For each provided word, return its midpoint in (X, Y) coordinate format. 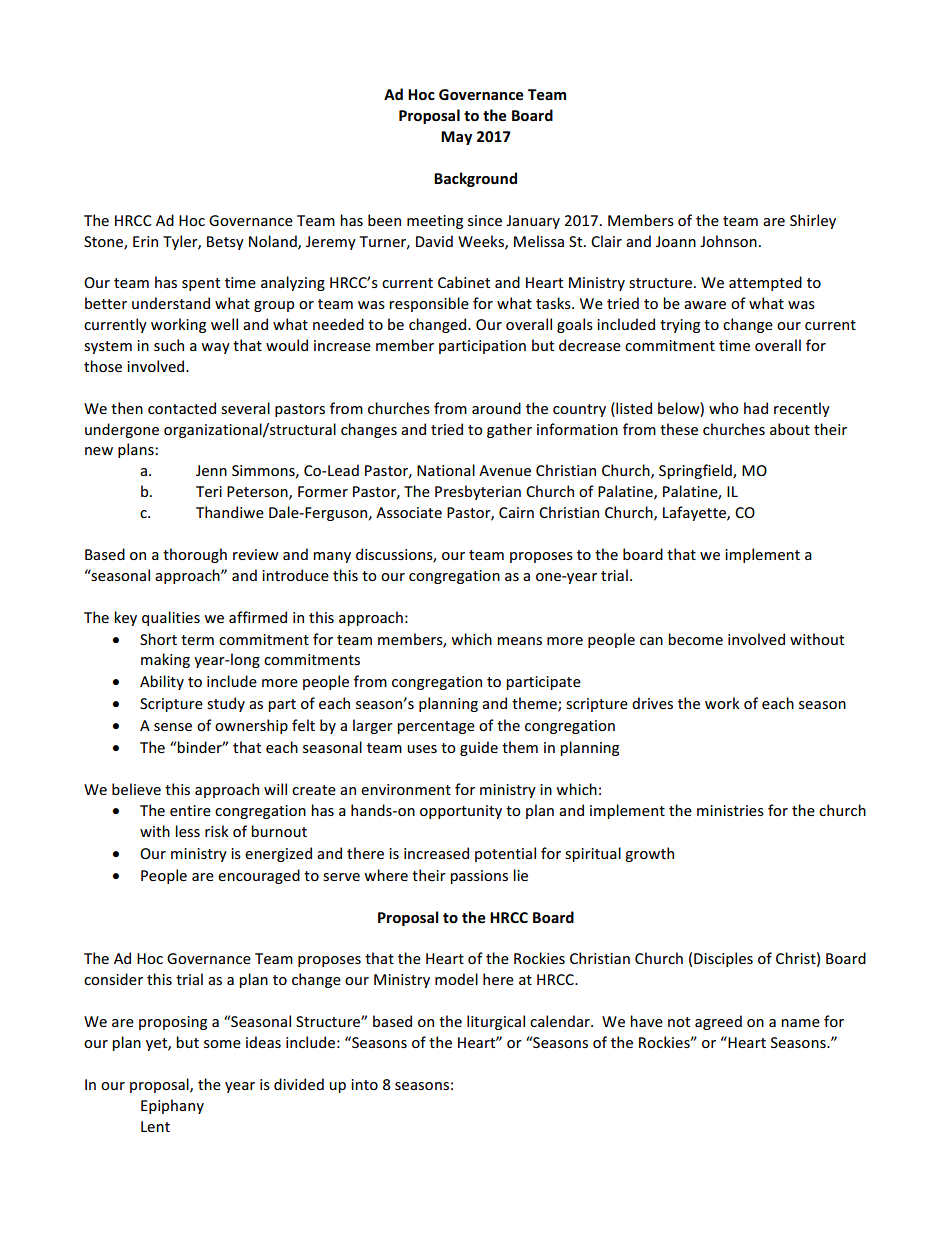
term (197, 640)
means (519, 641)
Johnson (728, 241)
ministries (730, 810)
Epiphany (172, 1106)
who (724, 408)
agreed (718, 1022)
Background (475, 179)
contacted (182, 408)
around (496, 408)
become (695, 639)
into (364, 1084)
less (187, 831)
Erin (145, 241)
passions (479, 877)
